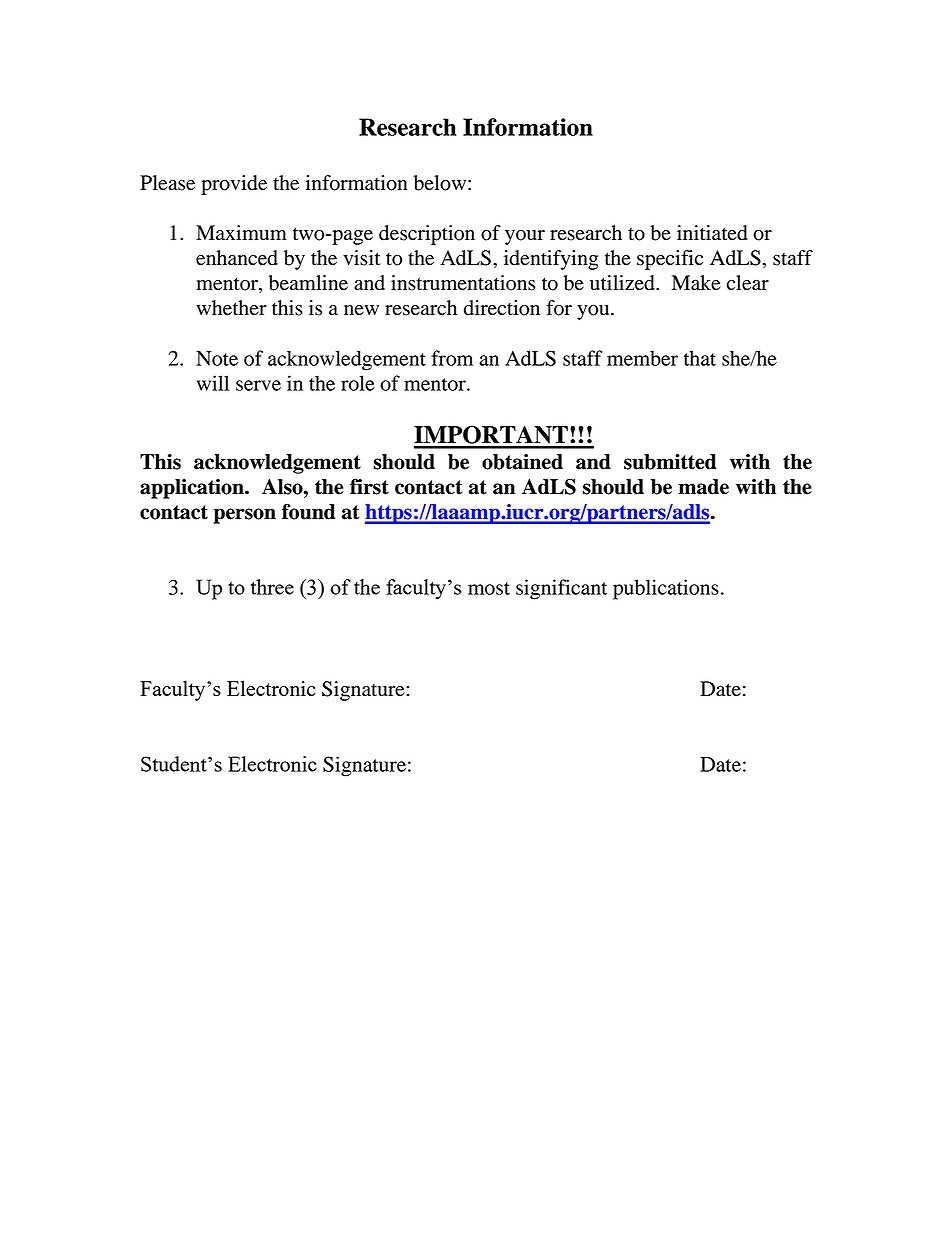  I want to click on provide, so click(234, 185).
